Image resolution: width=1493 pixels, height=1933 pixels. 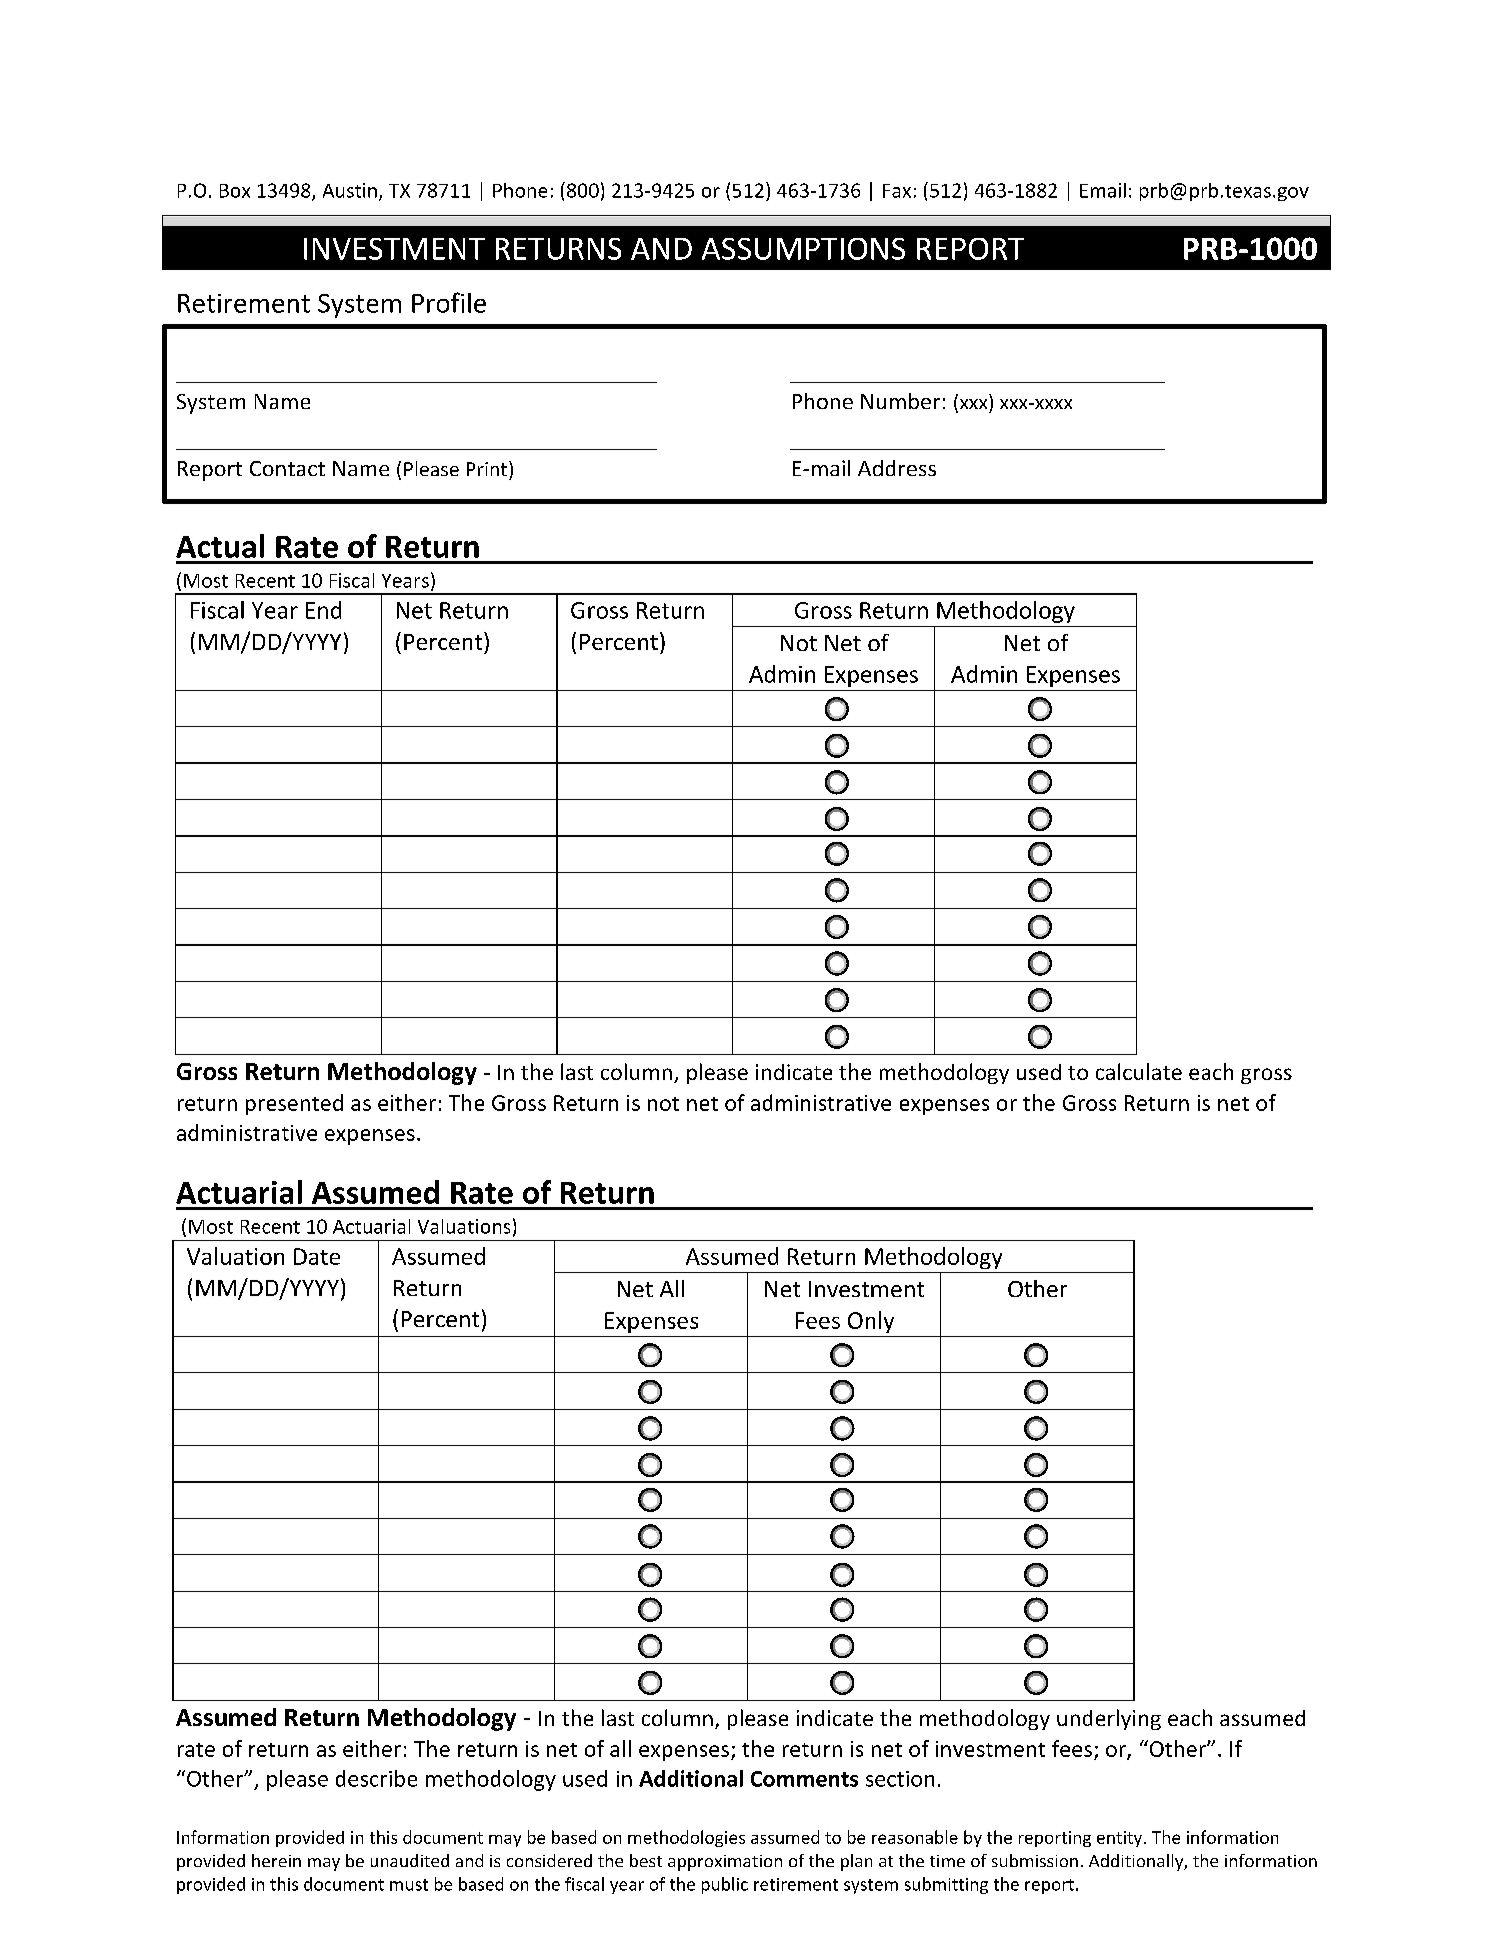 What do you see at coordinates (350, 190) in the screenshot?
I see `Austin` at bounding box center [350, 190].
